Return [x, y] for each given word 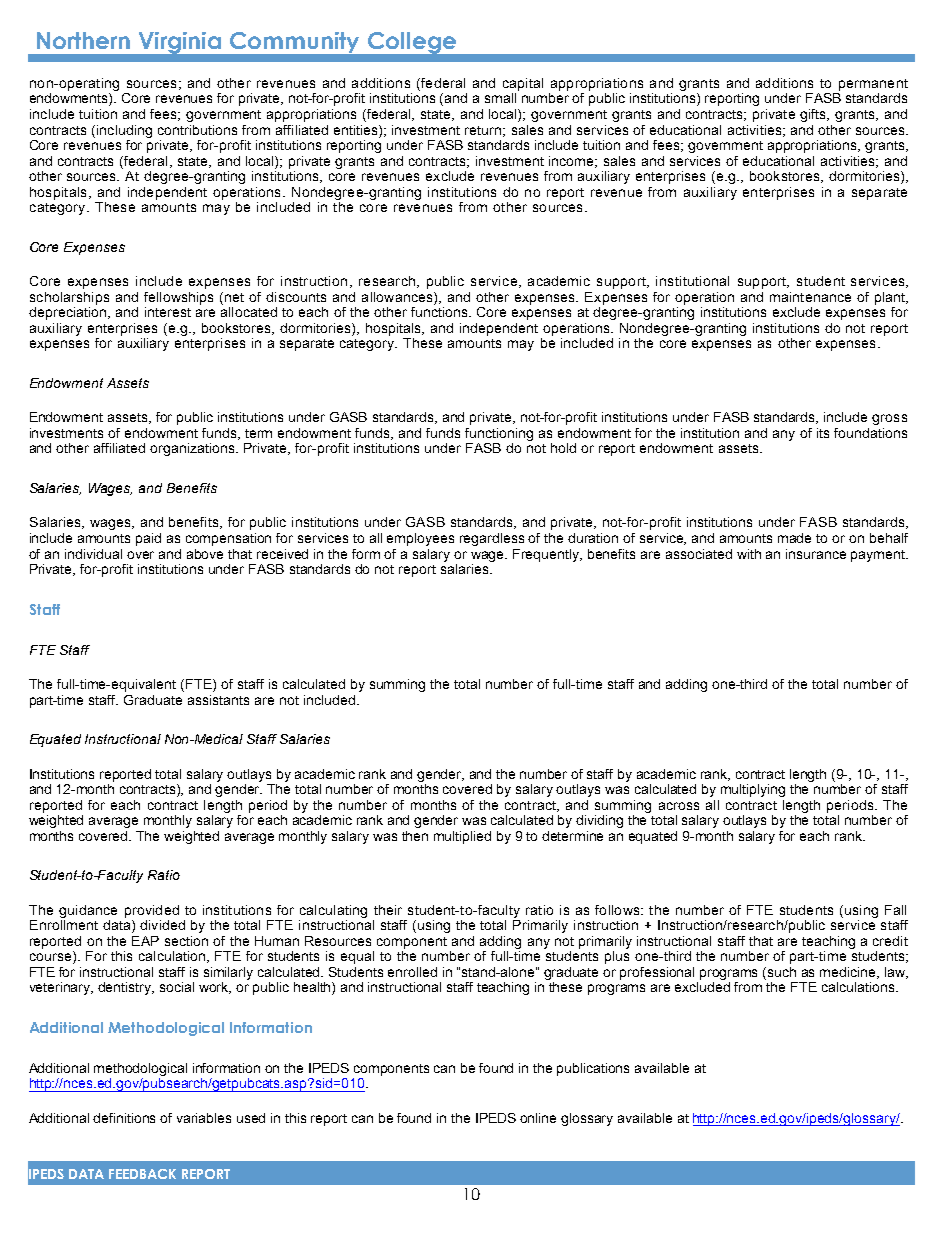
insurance [816, 554]
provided [152, 911]
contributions [197, 130]
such [782, 972]
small [500, 98]
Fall [895, 910]
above [205, 554]
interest [168, 312]
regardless [492, 539]
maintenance [810, 297]
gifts [814, 115]
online [538, 1118]
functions [440, 312]
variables [204, 1118]
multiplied [462, 837]
